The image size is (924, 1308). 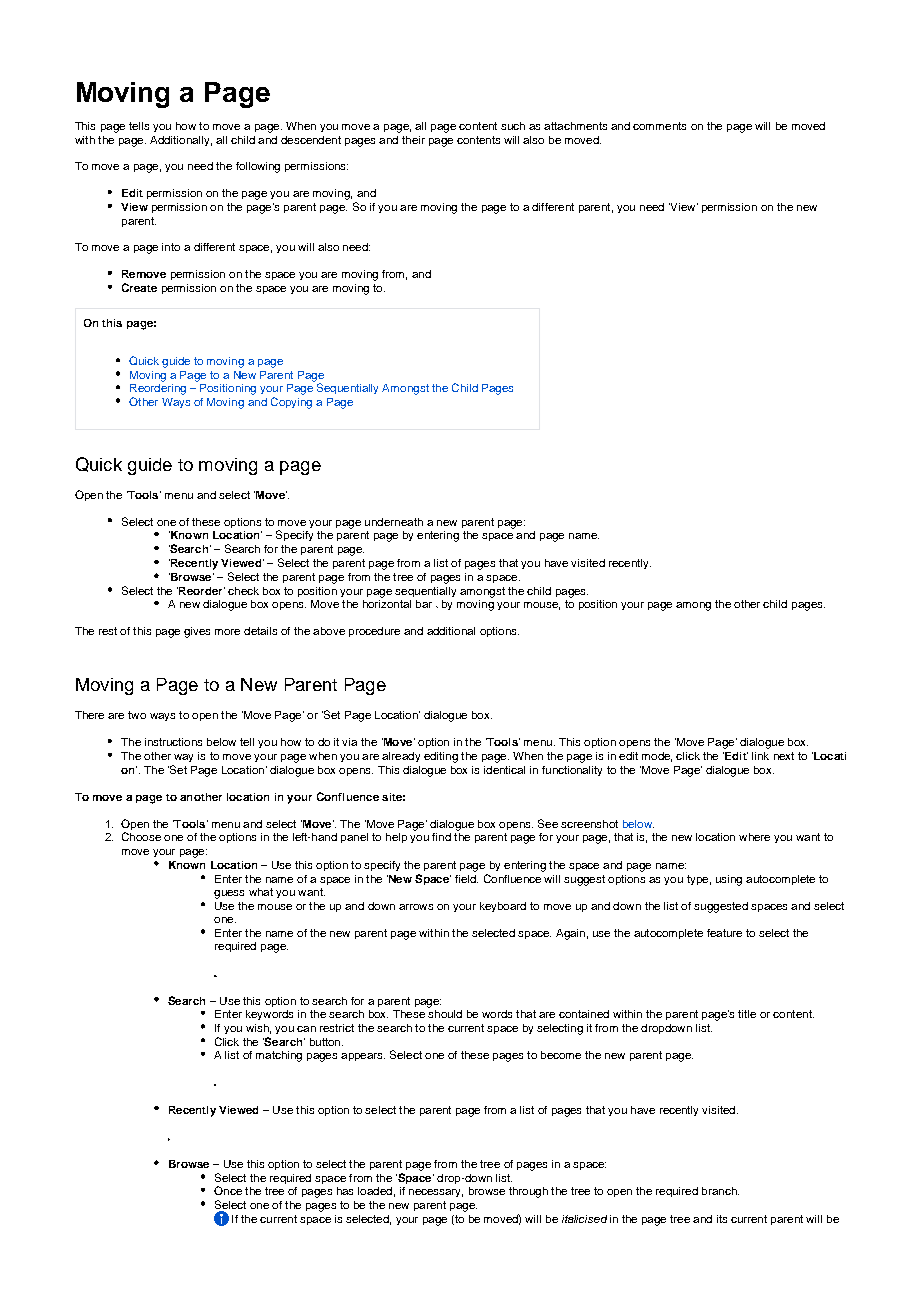 I want to click on their, so click(x=413, y=140).
